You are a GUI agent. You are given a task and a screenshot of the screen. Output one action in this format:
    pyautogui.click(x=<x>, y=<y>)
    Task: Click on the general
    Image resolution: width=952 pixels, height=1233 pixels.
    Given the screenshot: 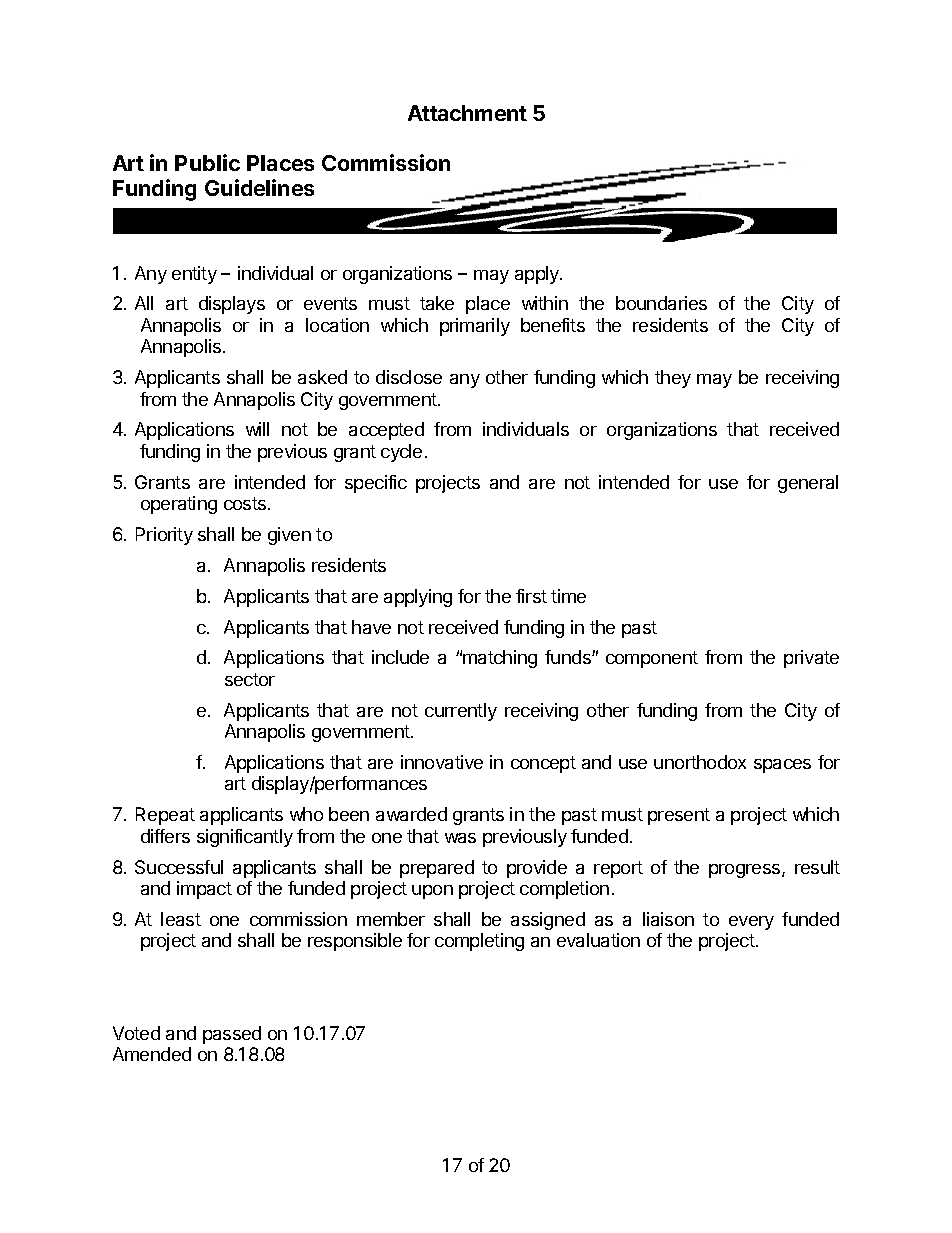 What is the action you would take?
    pyautogui.click(x=808, y=484)
